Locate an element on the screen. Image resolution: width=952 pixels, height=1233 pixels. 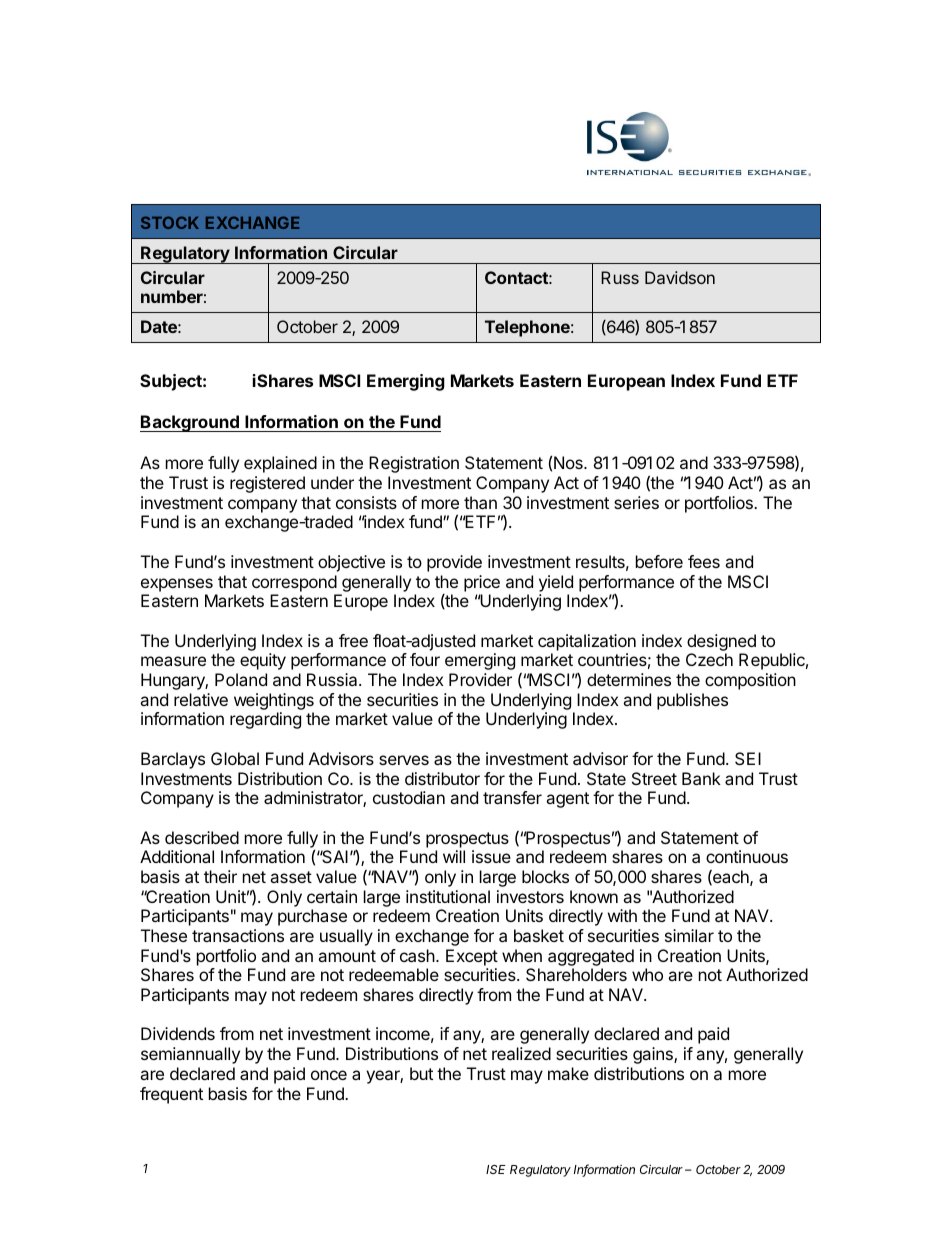
registered is located at coordinates (267, 484).
